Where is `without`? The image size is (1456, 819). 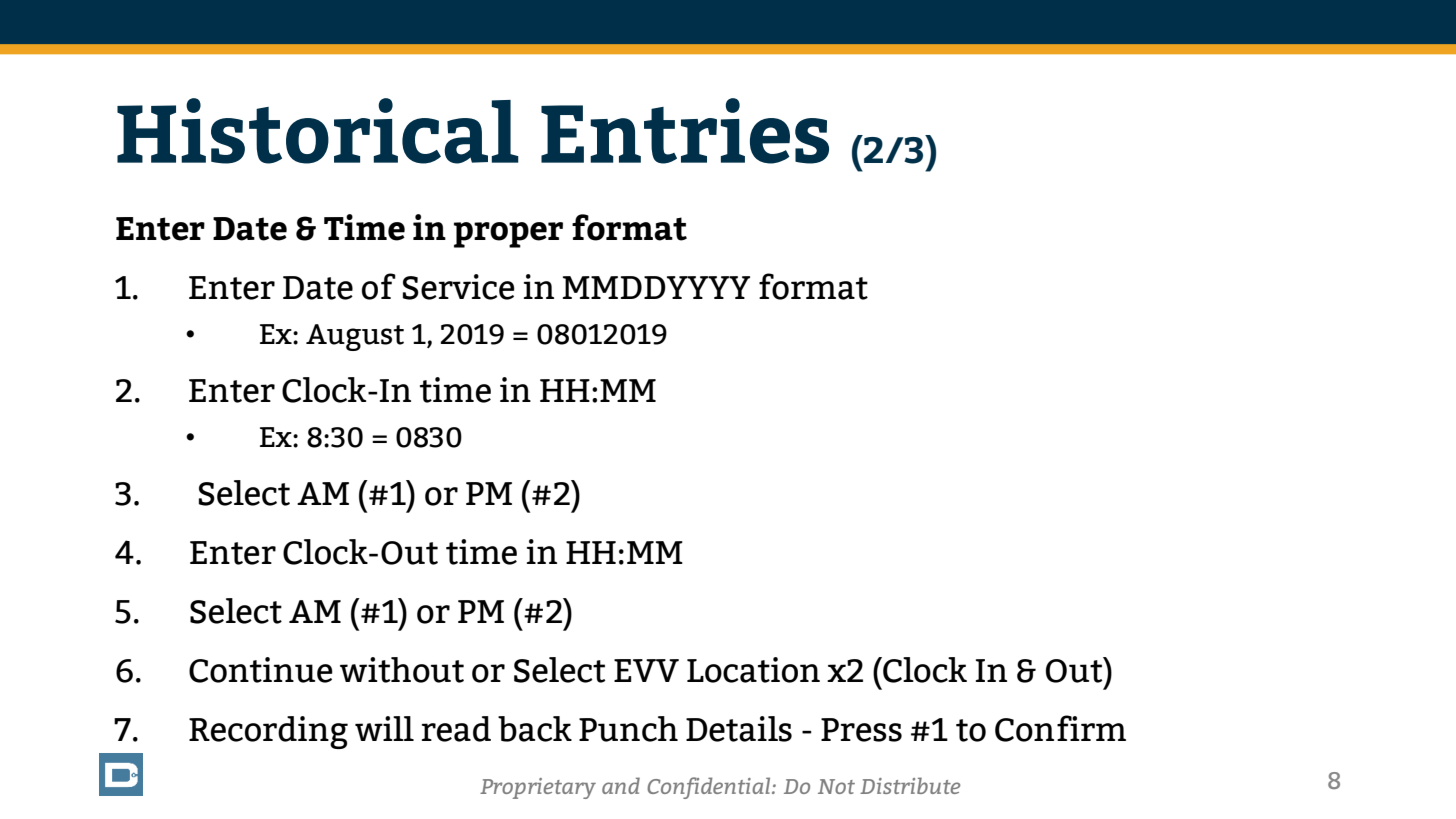 without is located at coordinates (402, 670).
